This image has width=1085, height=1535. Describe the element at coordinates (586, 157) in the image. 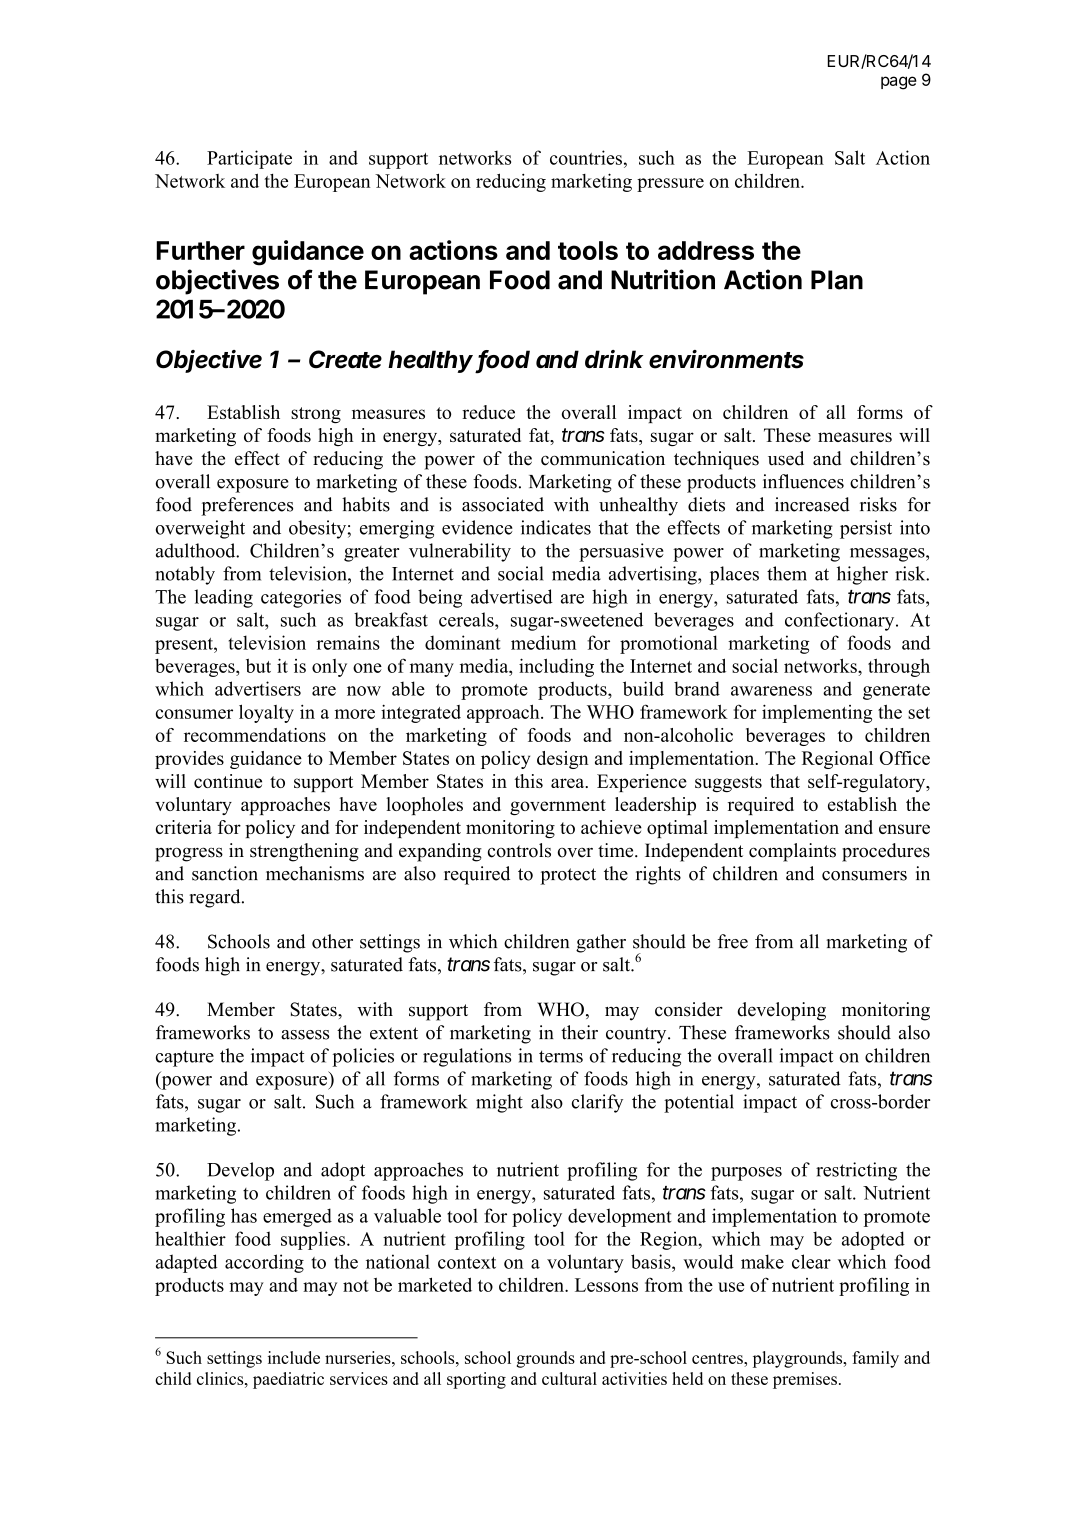

I see `countries` at that location.
